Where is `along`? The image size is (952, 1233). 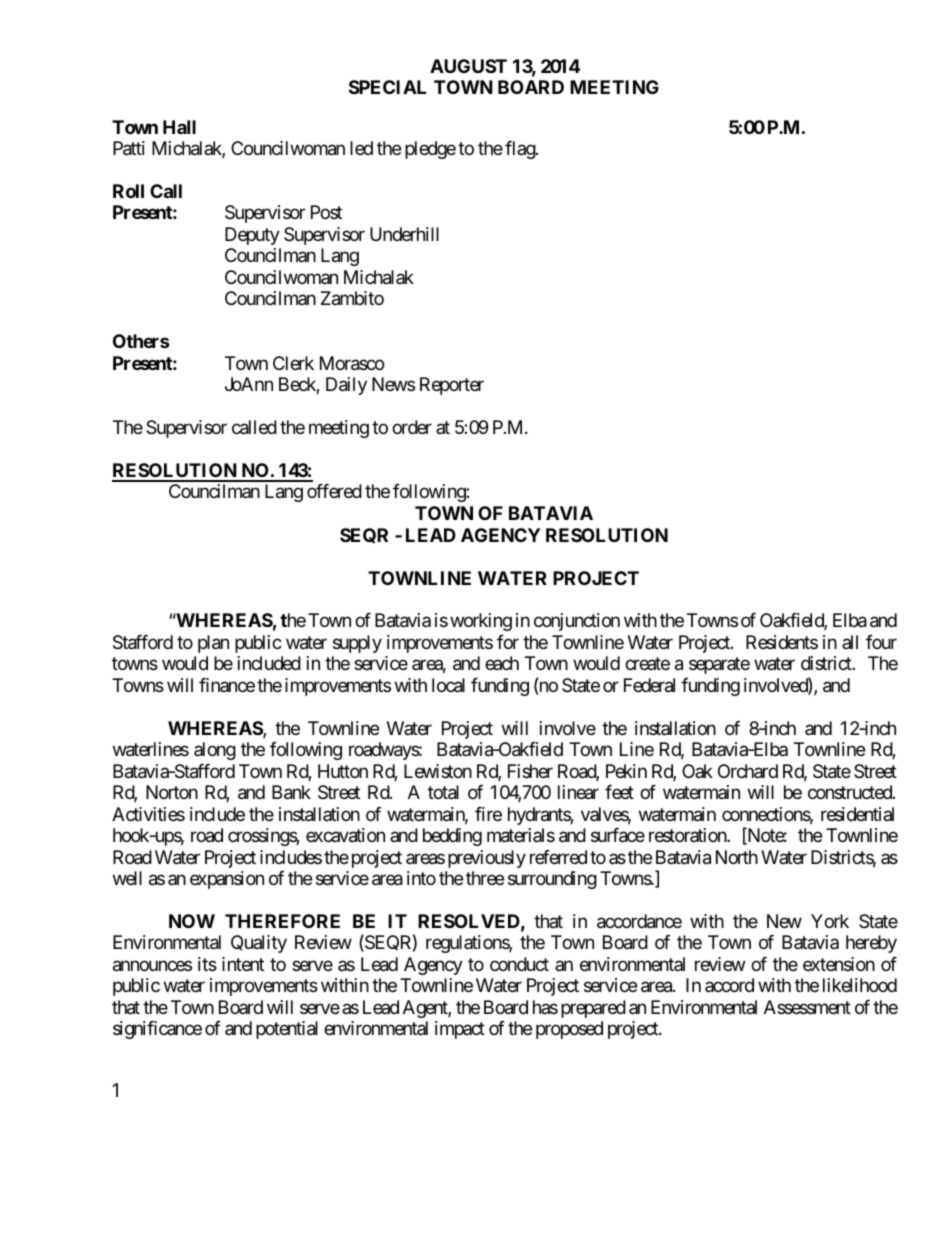 along is located at coordinates (215, 751).
